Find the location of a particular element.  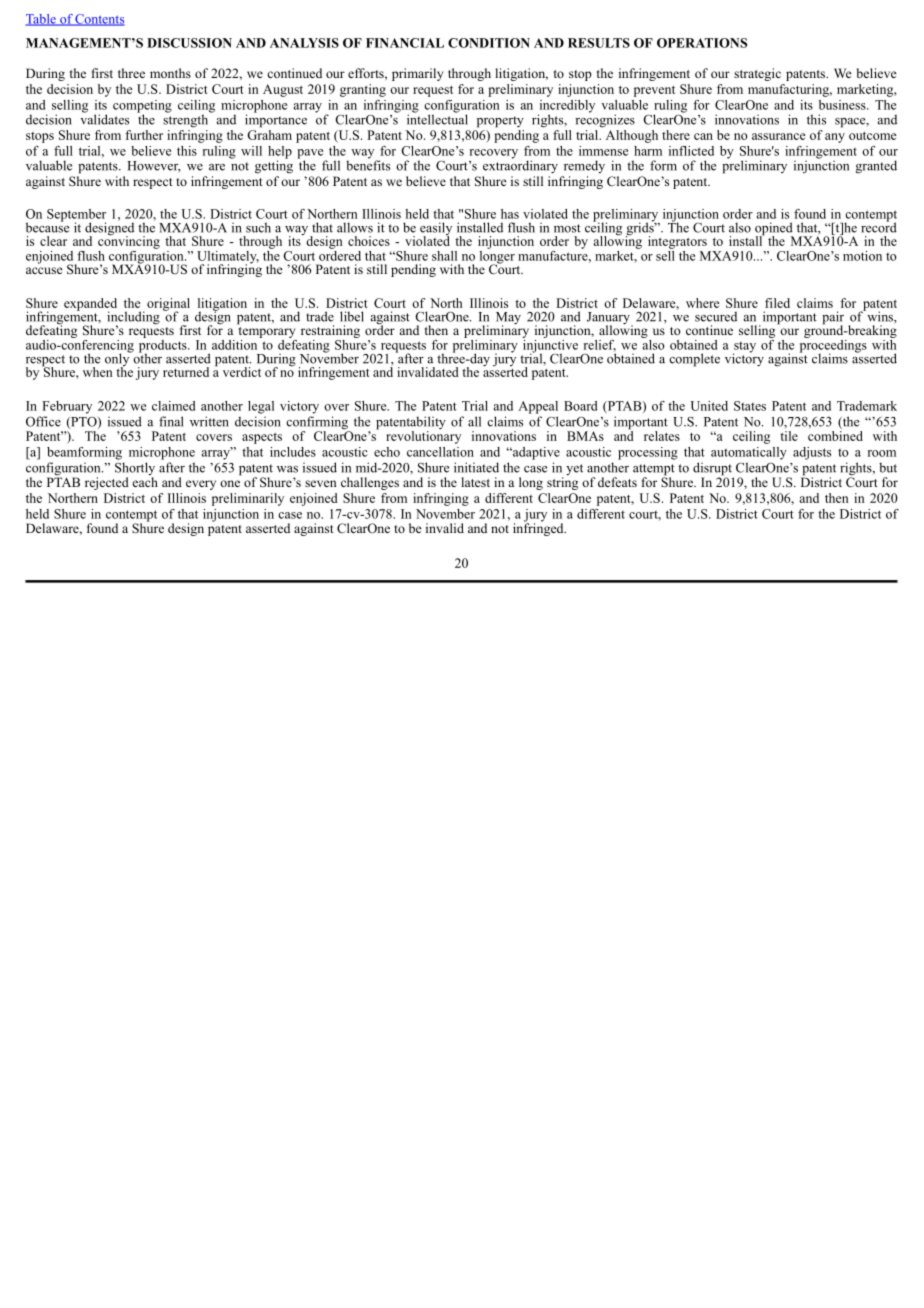

CONDITION is located at coordinates (489, 43).
